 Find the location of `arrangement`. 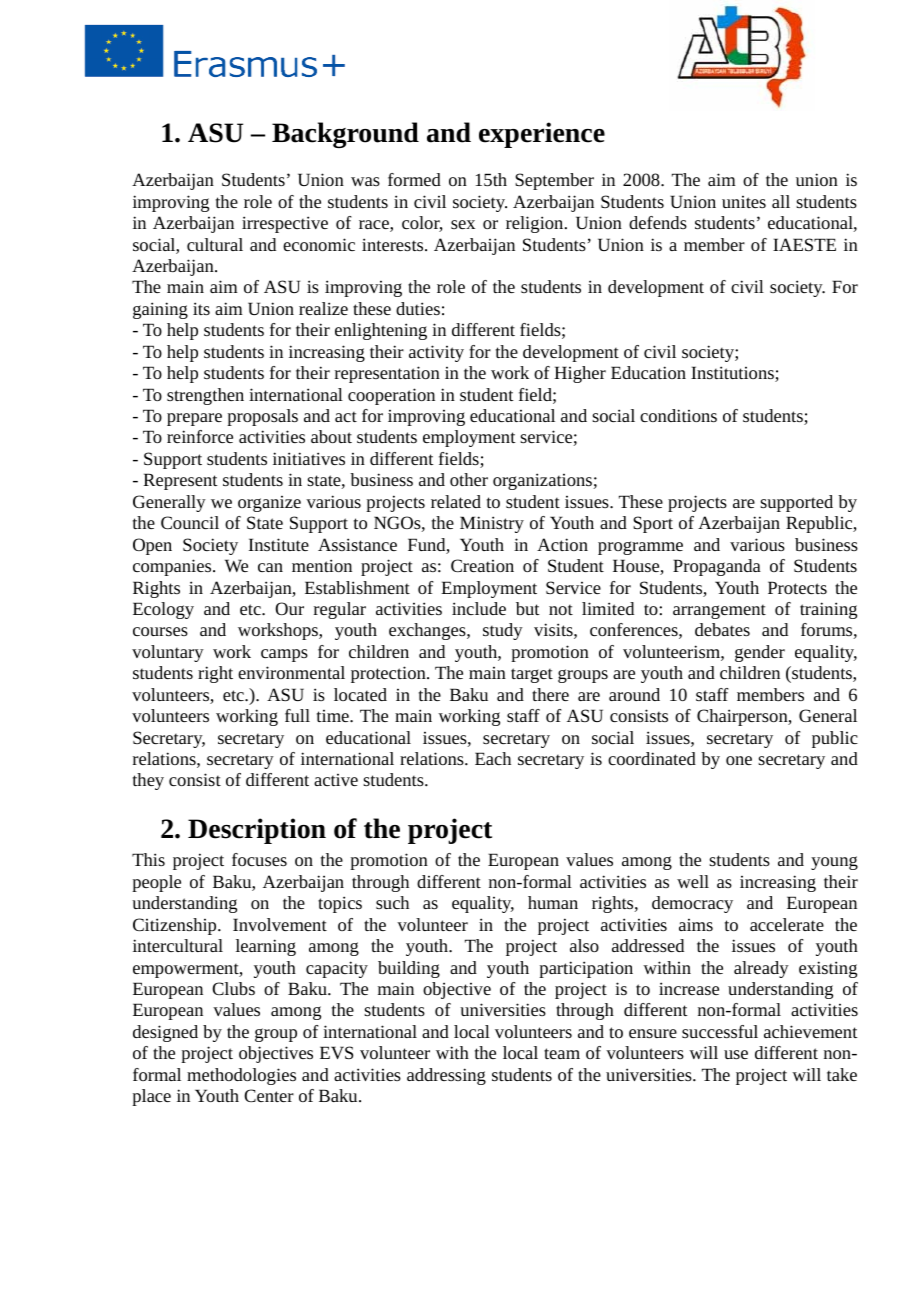

arrangement is located at coordinates (719, 611).
